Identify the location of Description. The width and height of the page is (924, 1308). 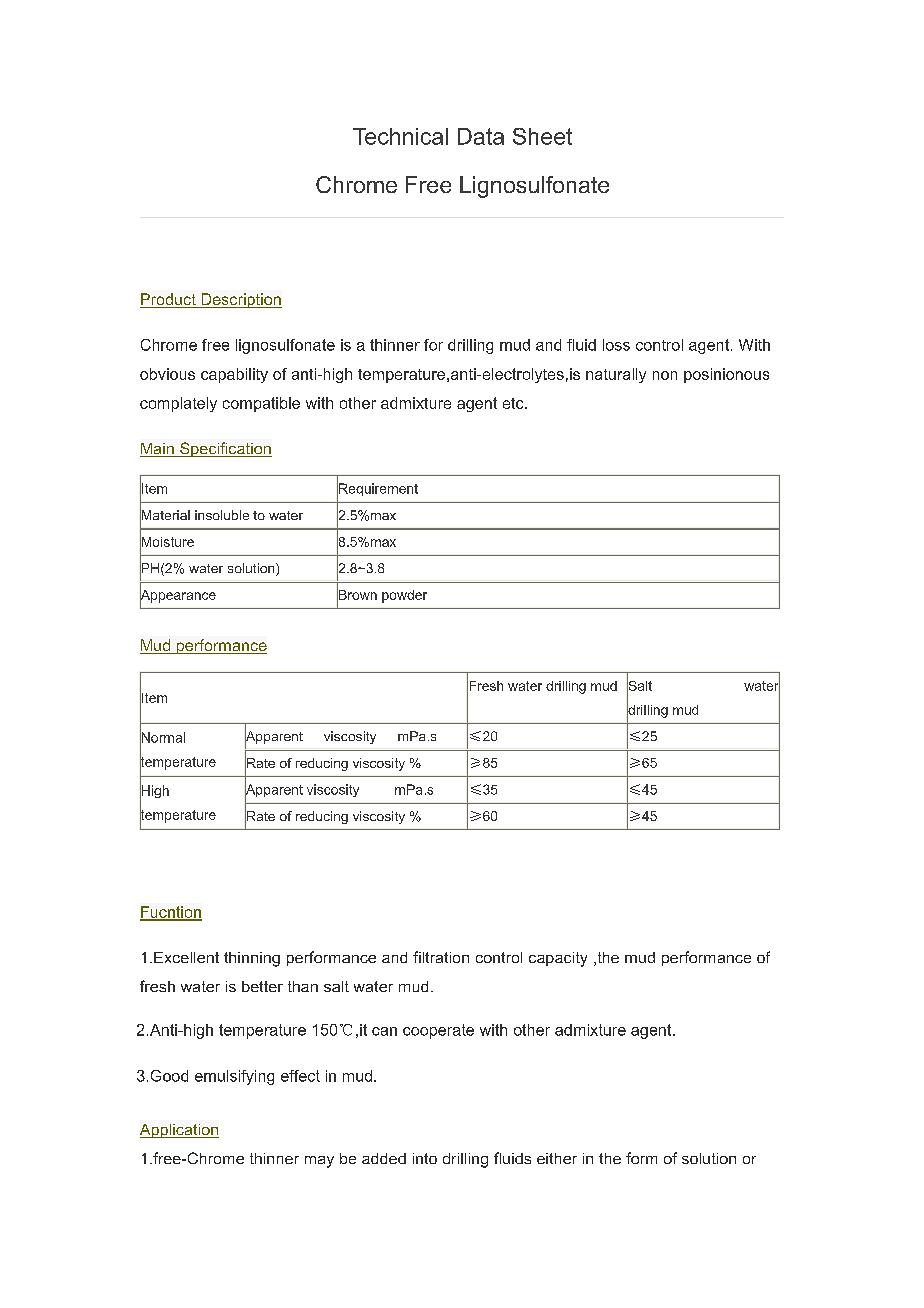
(240, 300).
